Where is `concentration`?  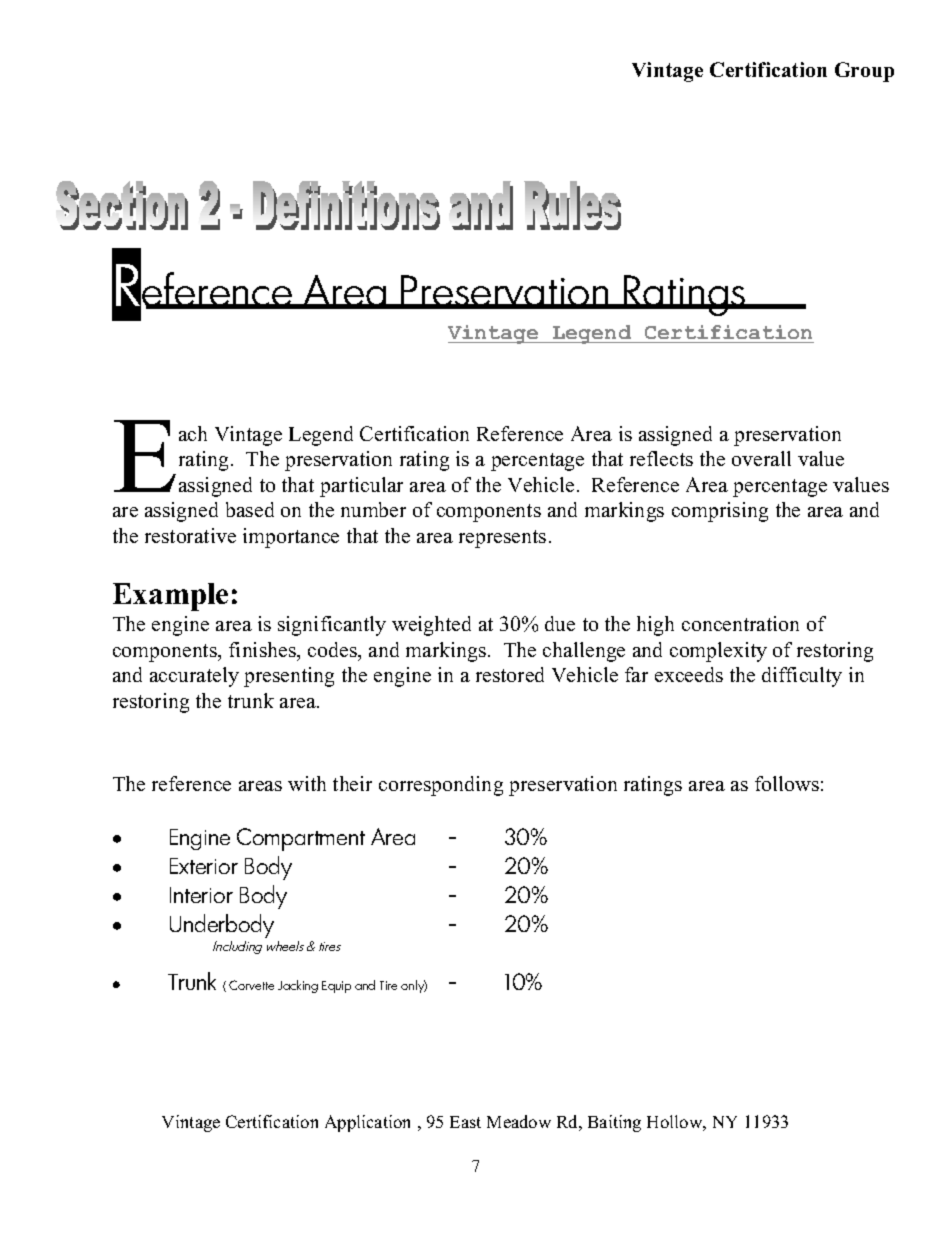 concentration is located at coordinates (740, 623).
